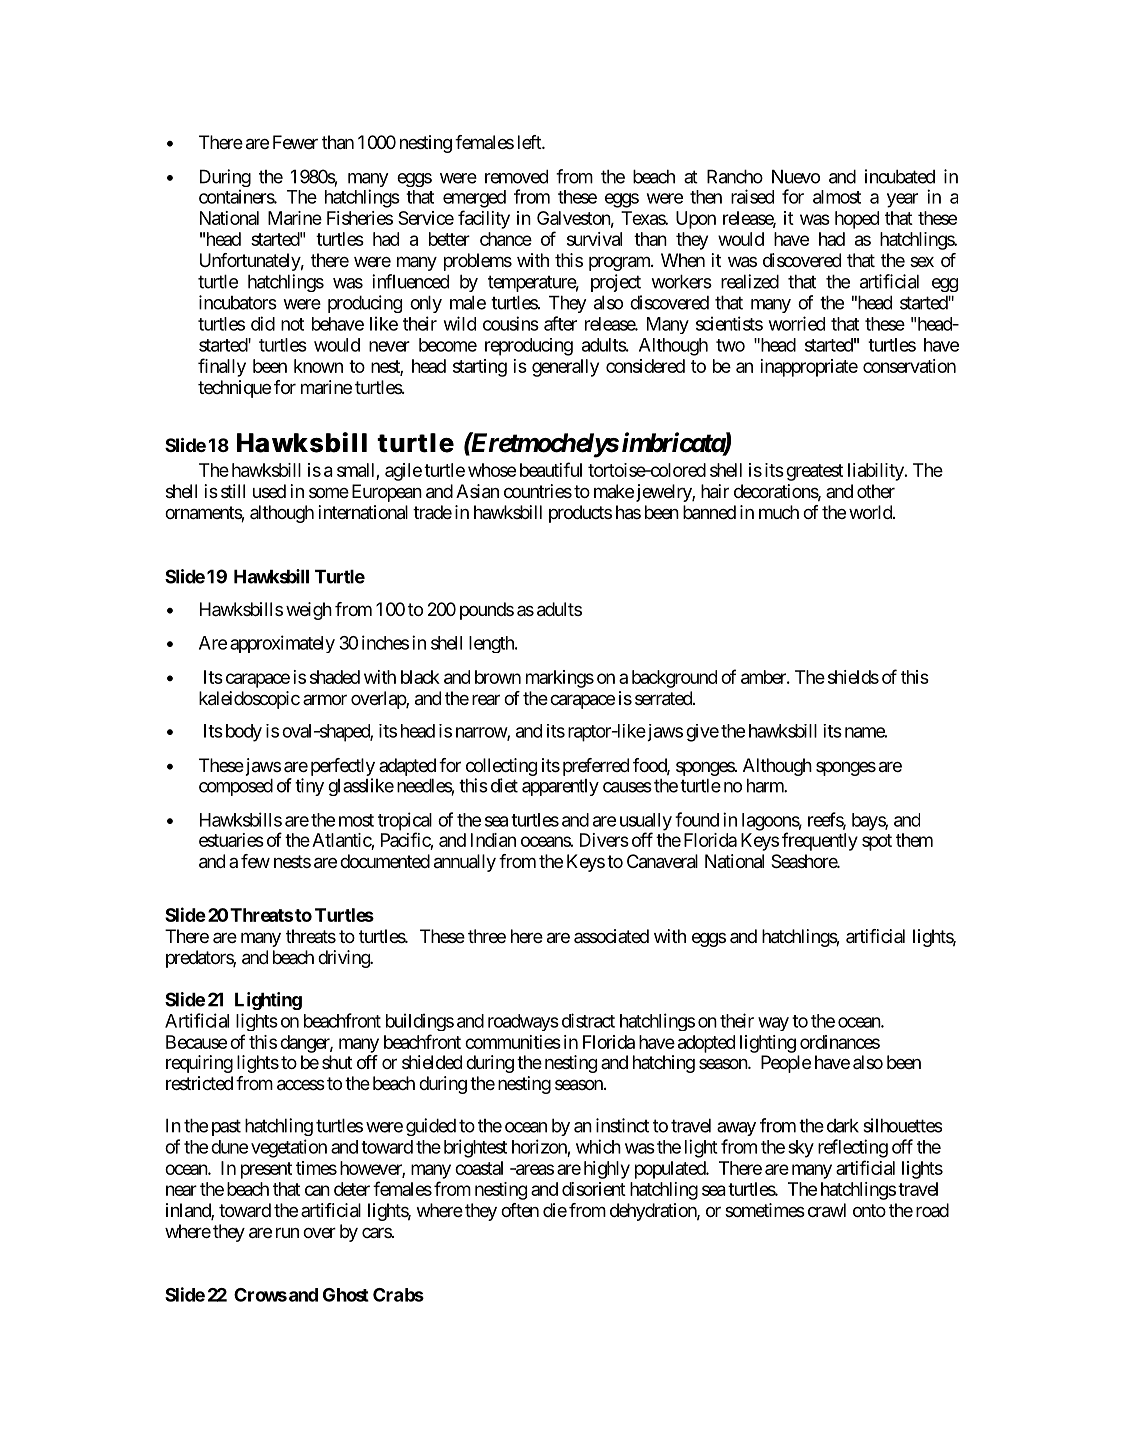  Describe the element at coordinates (814, 472) in the screenshot. I see `greatest` at that location.
